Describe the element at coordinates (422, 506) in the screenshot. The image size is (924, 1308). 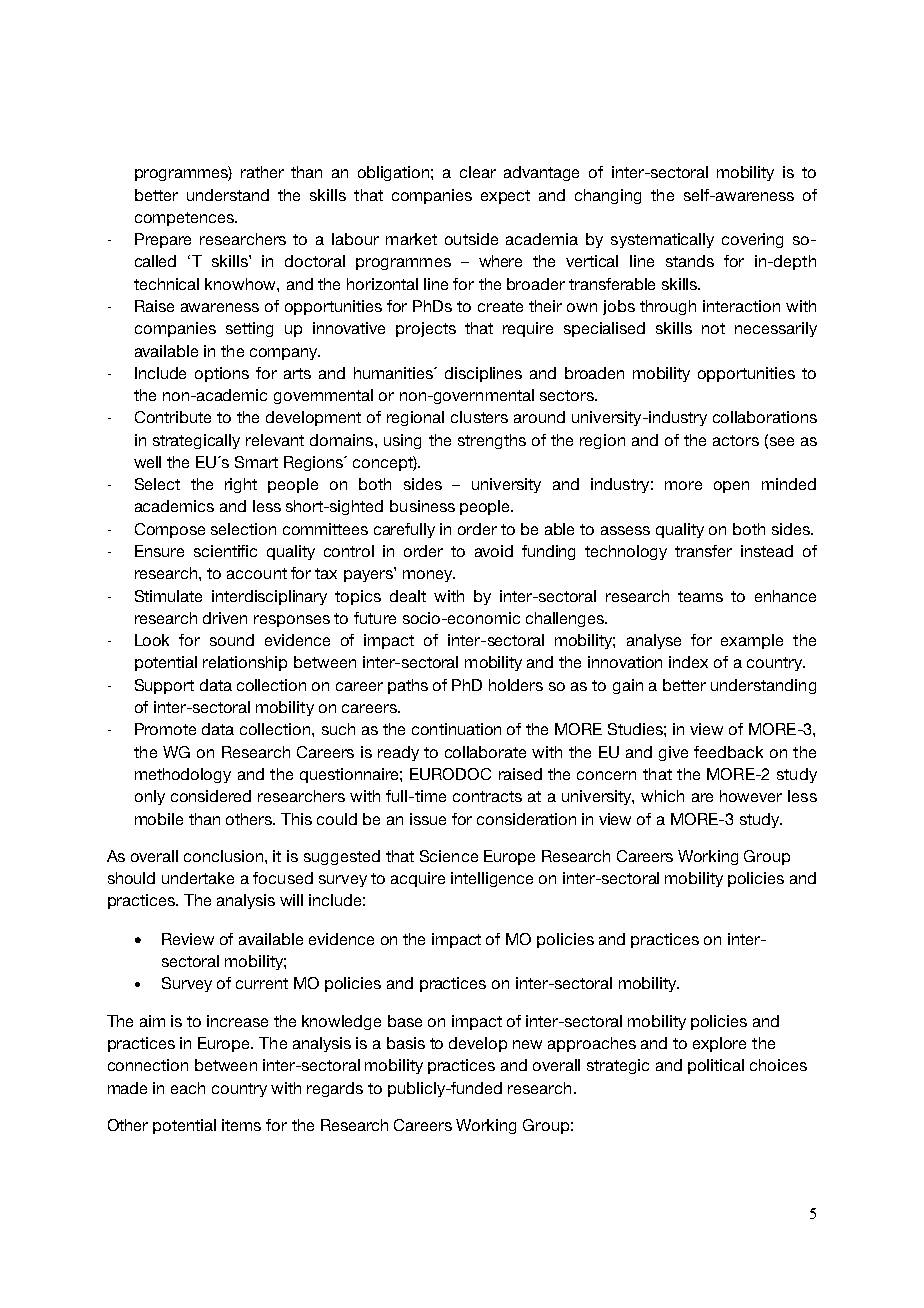
I see `business` at that location.
